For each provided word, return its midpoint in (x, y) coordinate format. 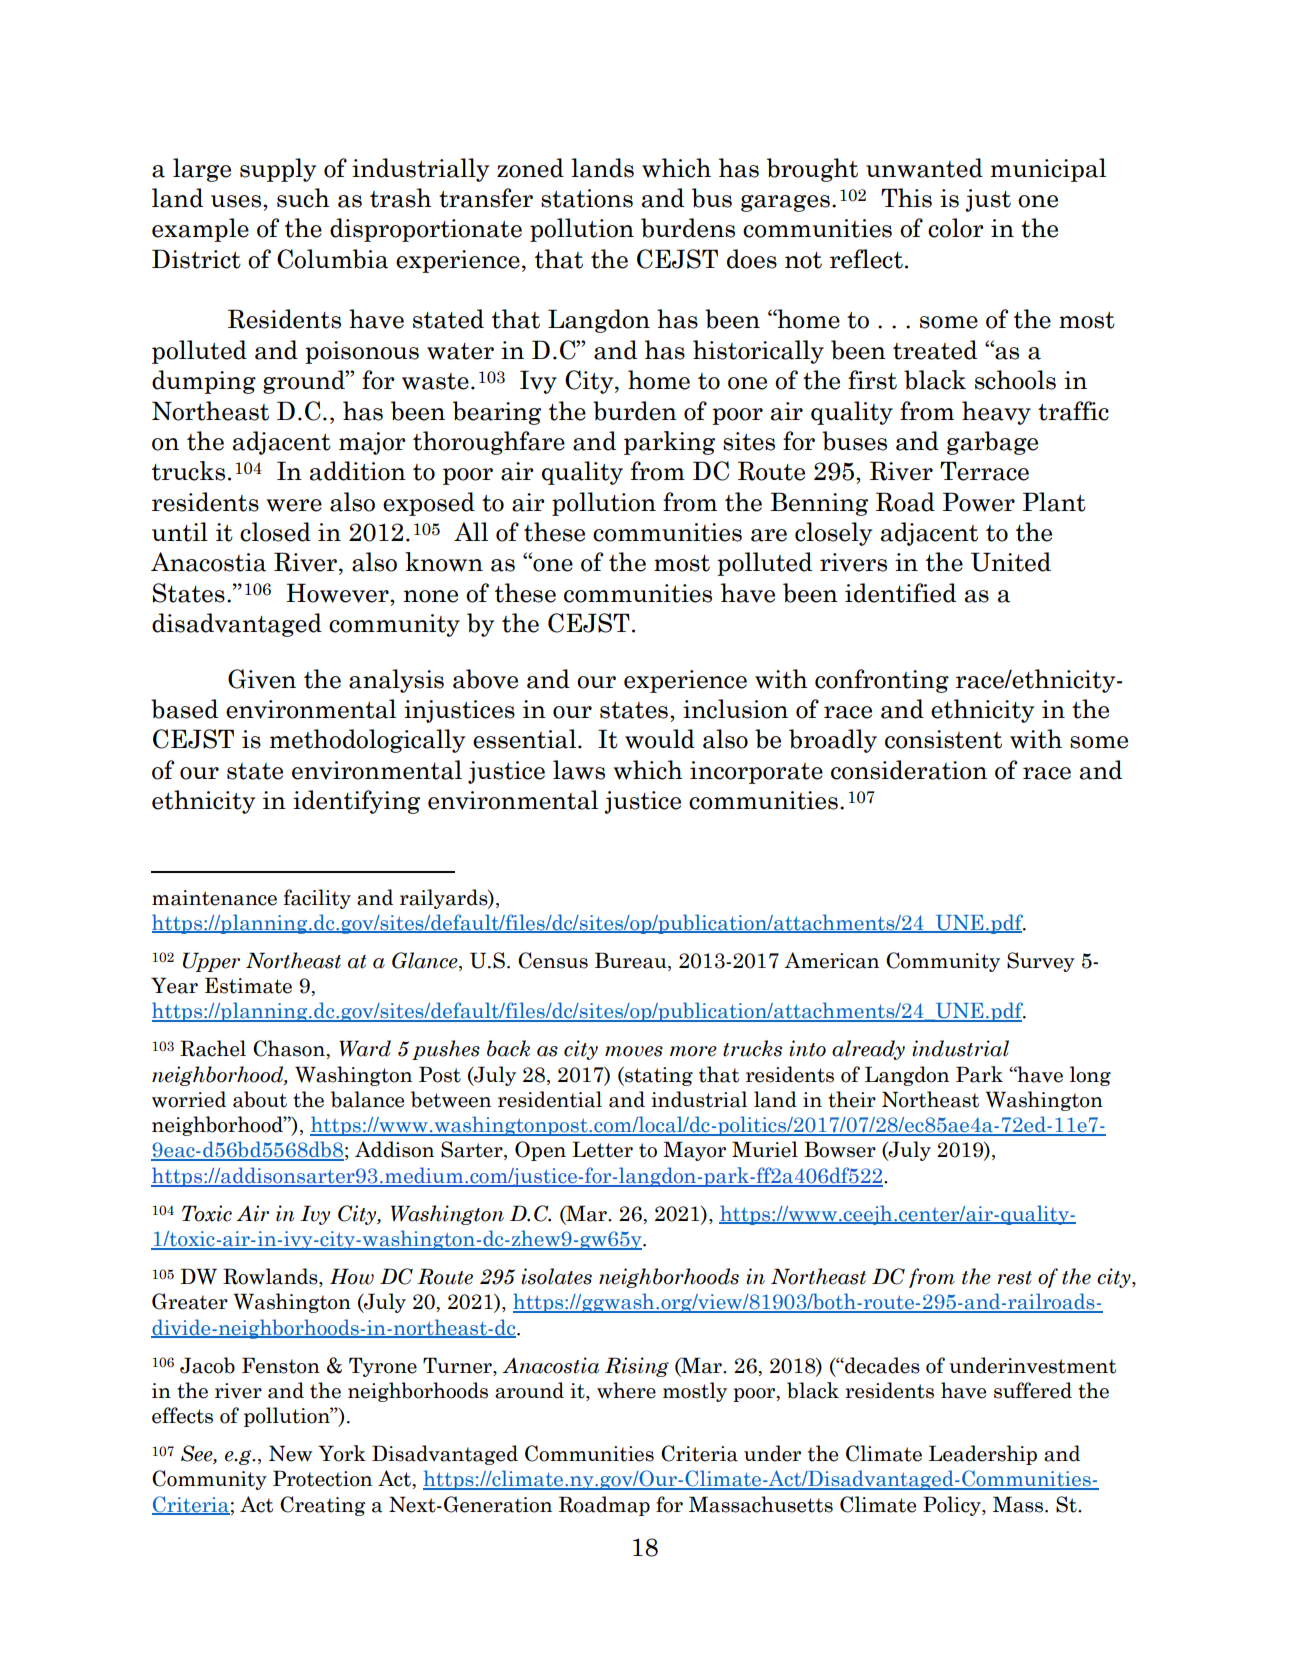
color (956, 228)
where (626, 1390)
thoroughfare (489, 443)
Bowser (840, 1149)
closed (275, 532)
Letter (602, 1149)
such (303, 198)
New (290, 1453)
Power (979, 502)
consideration (909, 770)
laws (579, 770)
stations (587, 198)
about (260, 1099)
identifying (356, 802)
